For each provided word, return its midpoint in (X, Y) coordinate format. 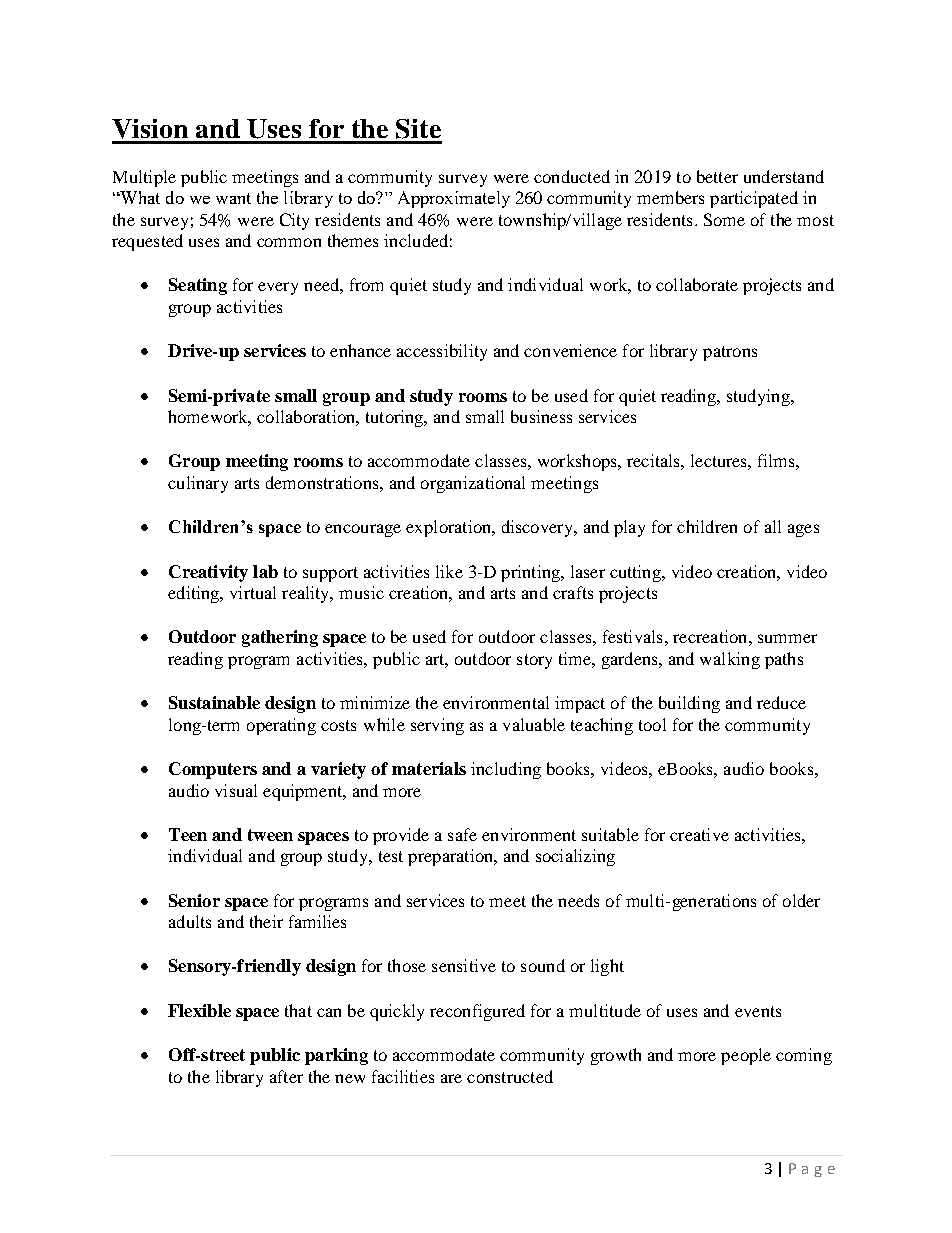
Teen (188, 834)
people (746, 1056)
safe (462, 834)
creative (699, 834)
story (534, 661)
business (541, 416)
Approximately (454, 199)
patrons (730, 353)
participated (754, 199)
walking (730, 660)
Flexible (199, 1010)
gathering (280, 638)
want (233, 198)
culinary (198, 484)
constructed (510, 1076)
